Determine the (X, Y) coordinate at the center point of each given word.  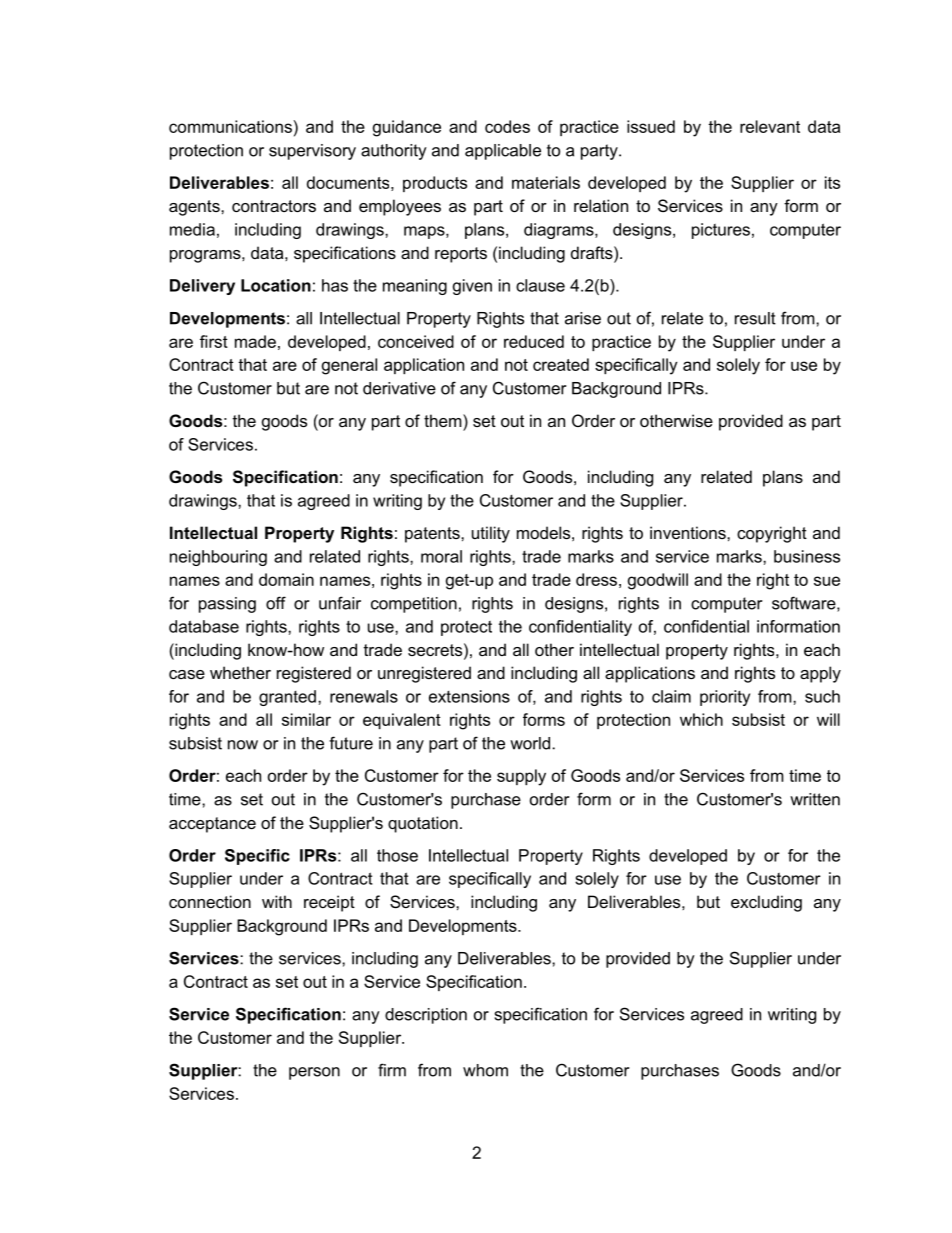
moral (441, 556)
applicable (503, 152)
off (276, 603)
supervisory (312, 152)
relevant (770, 126)
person (314, 1073)
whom (485, 1070)
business (807, 556)
